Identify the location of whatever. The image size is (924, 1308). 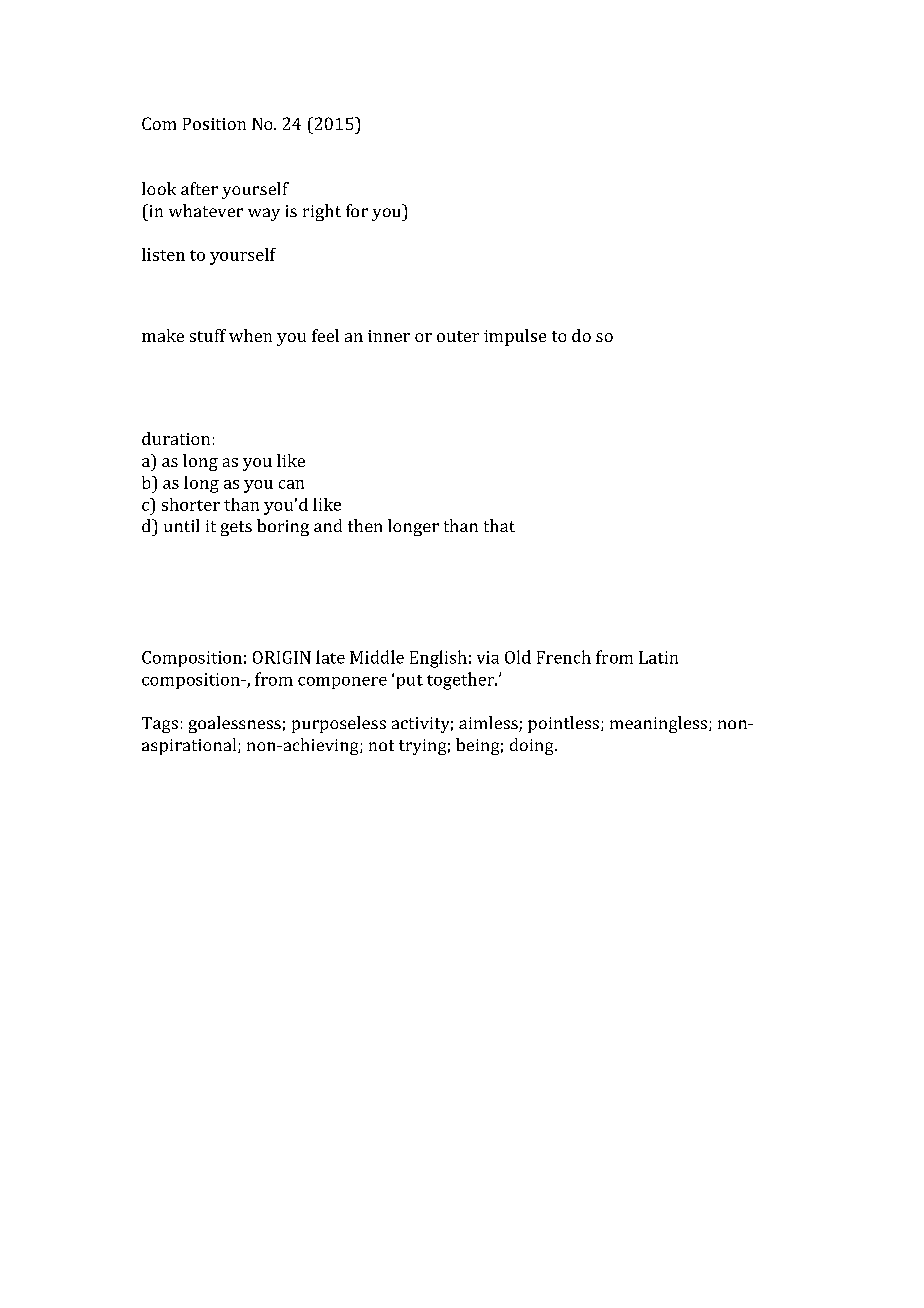
(206, 210).
